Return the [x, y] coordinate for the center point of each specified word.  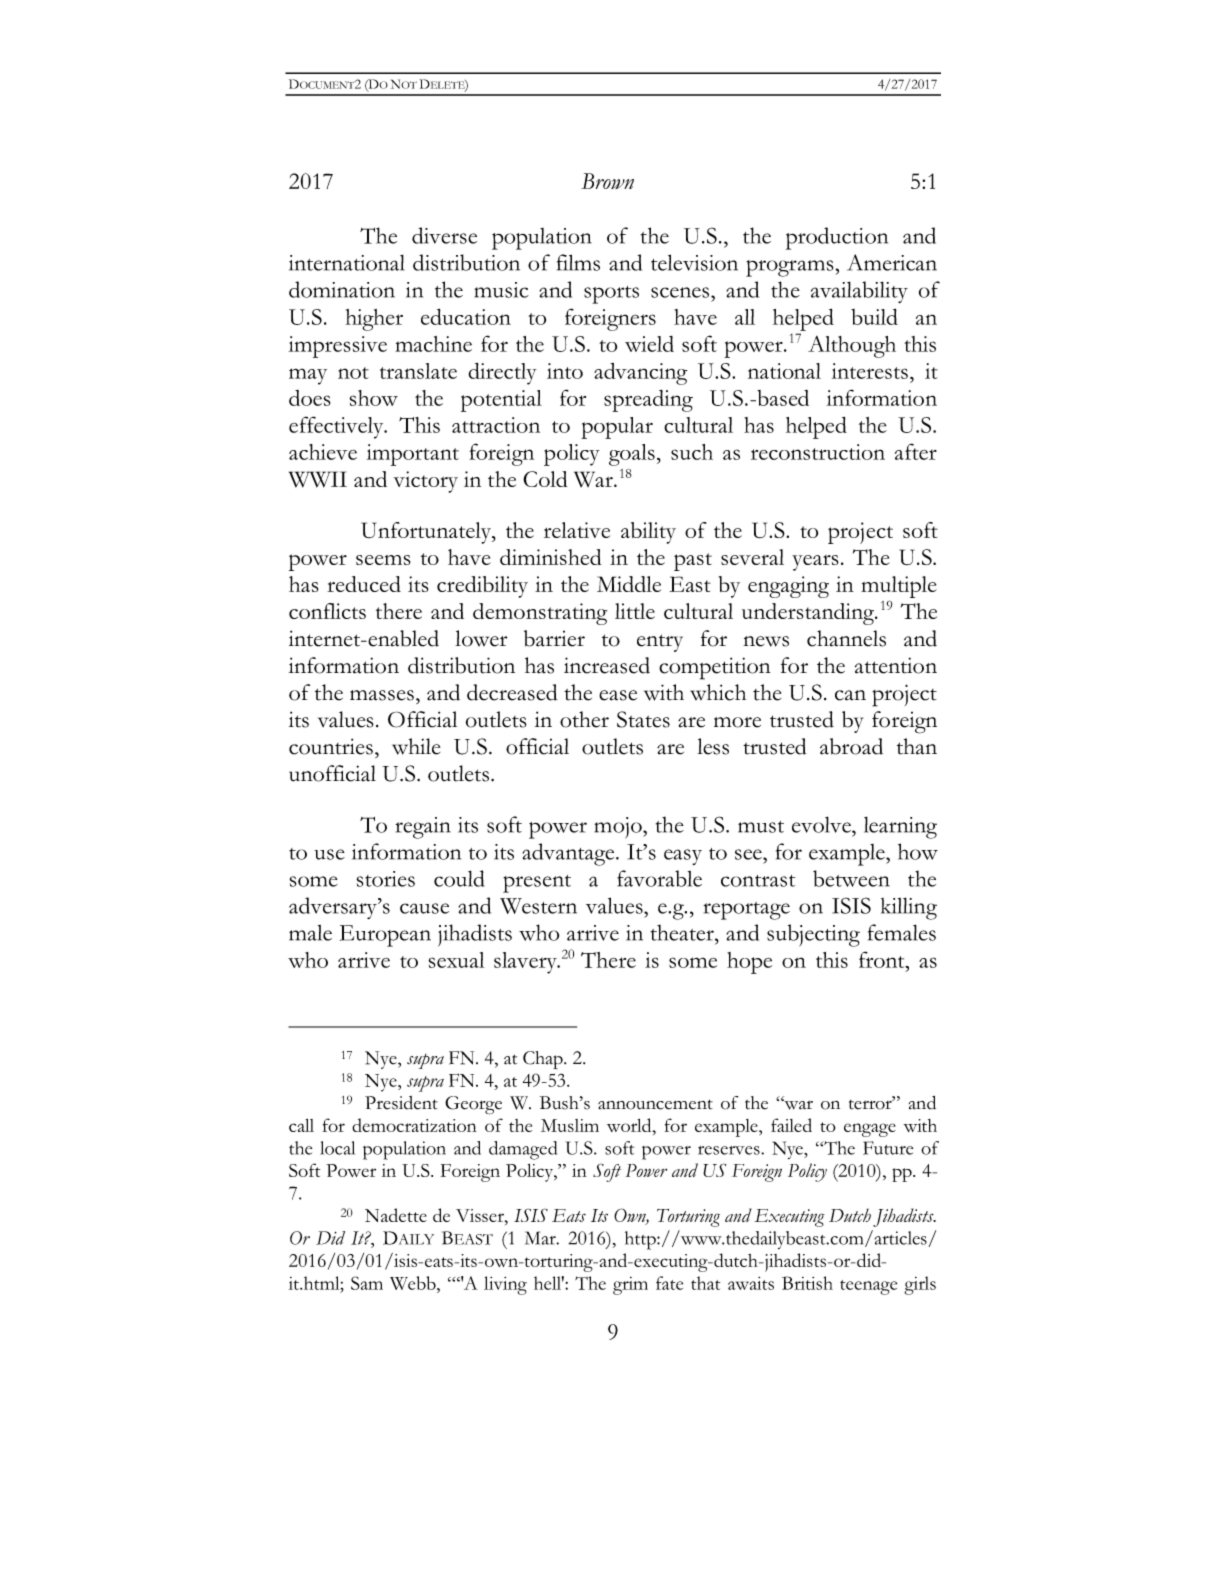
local [337, 1148]
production [837, 238]
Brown [607, 181]
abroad [851, 746]
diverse [444, 235]
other [584, 719]
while [416, 746]
